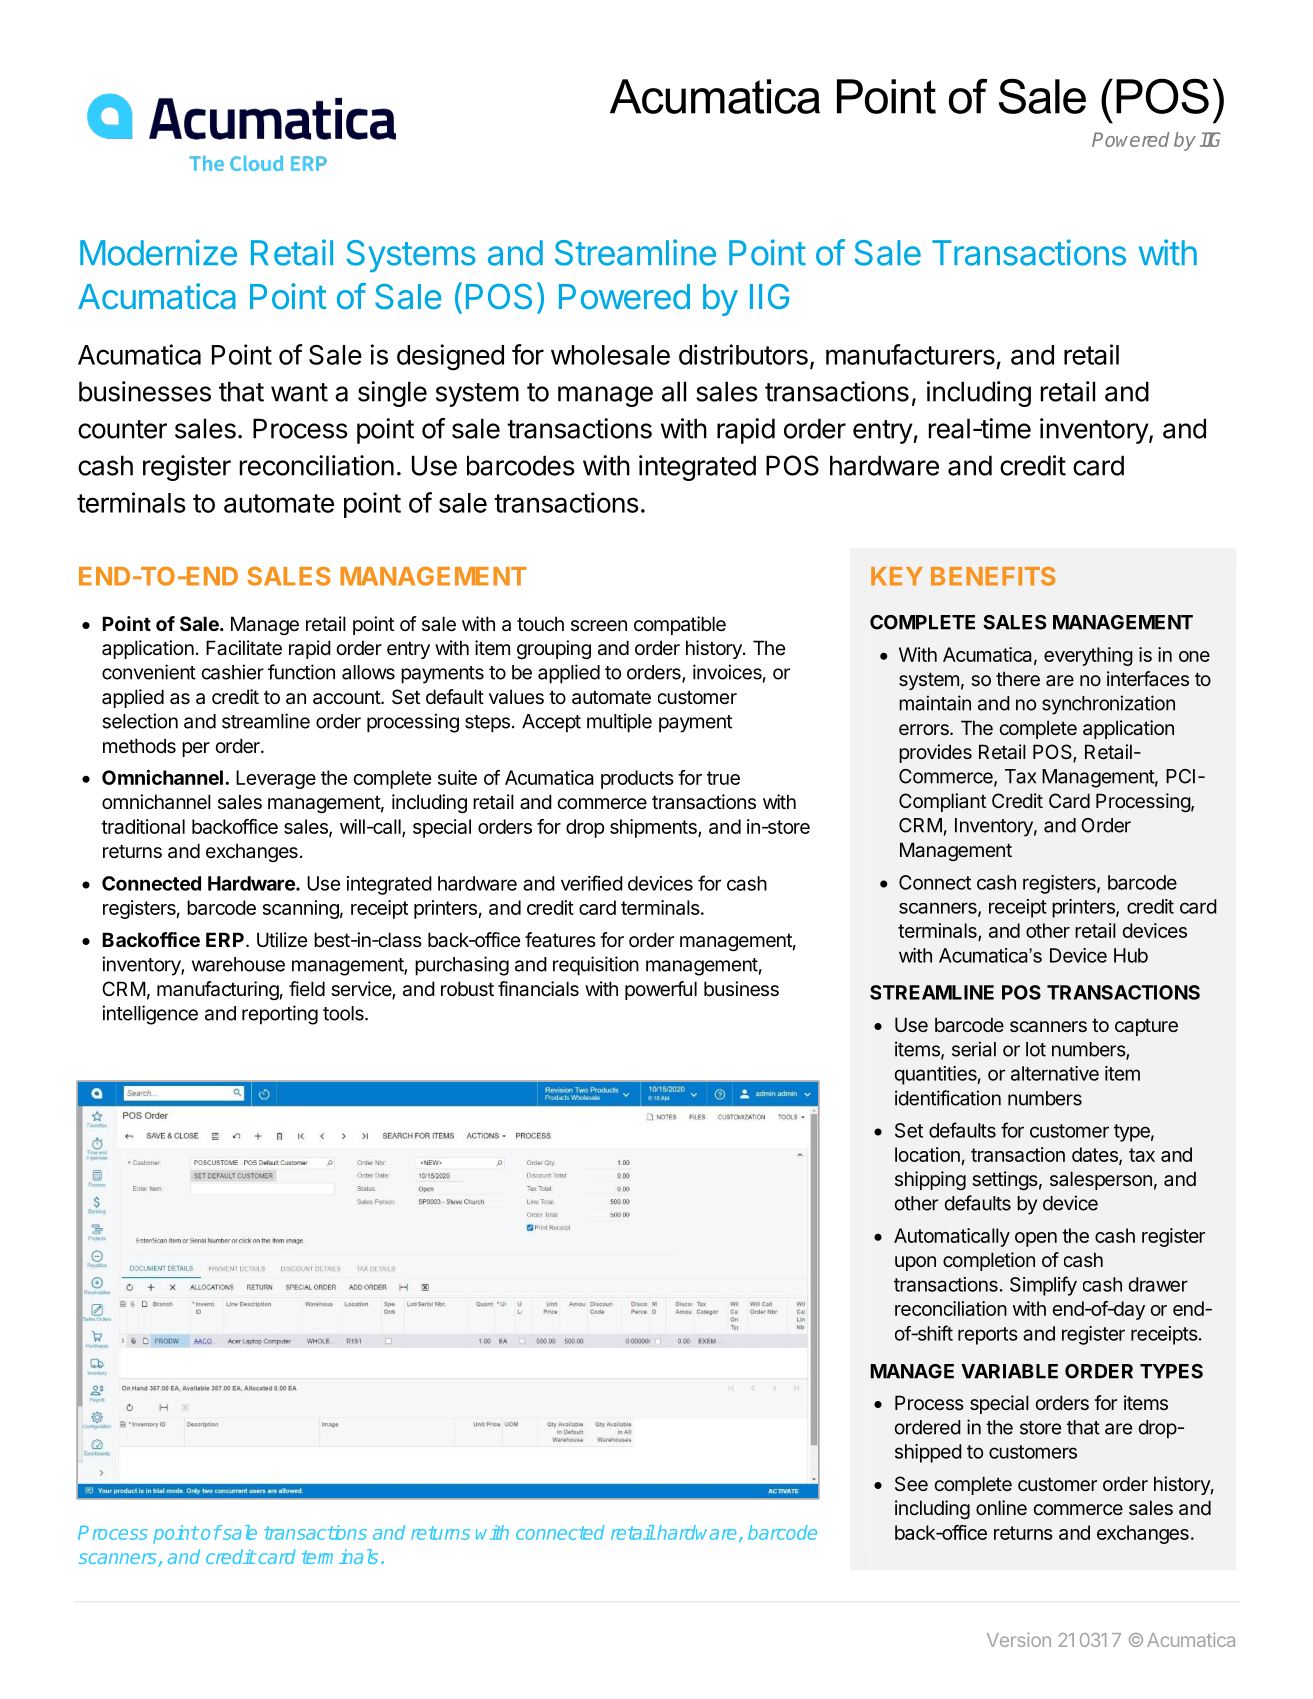 The image size is (1313, 1699). I want to click on powerful, so click(661, 990).
